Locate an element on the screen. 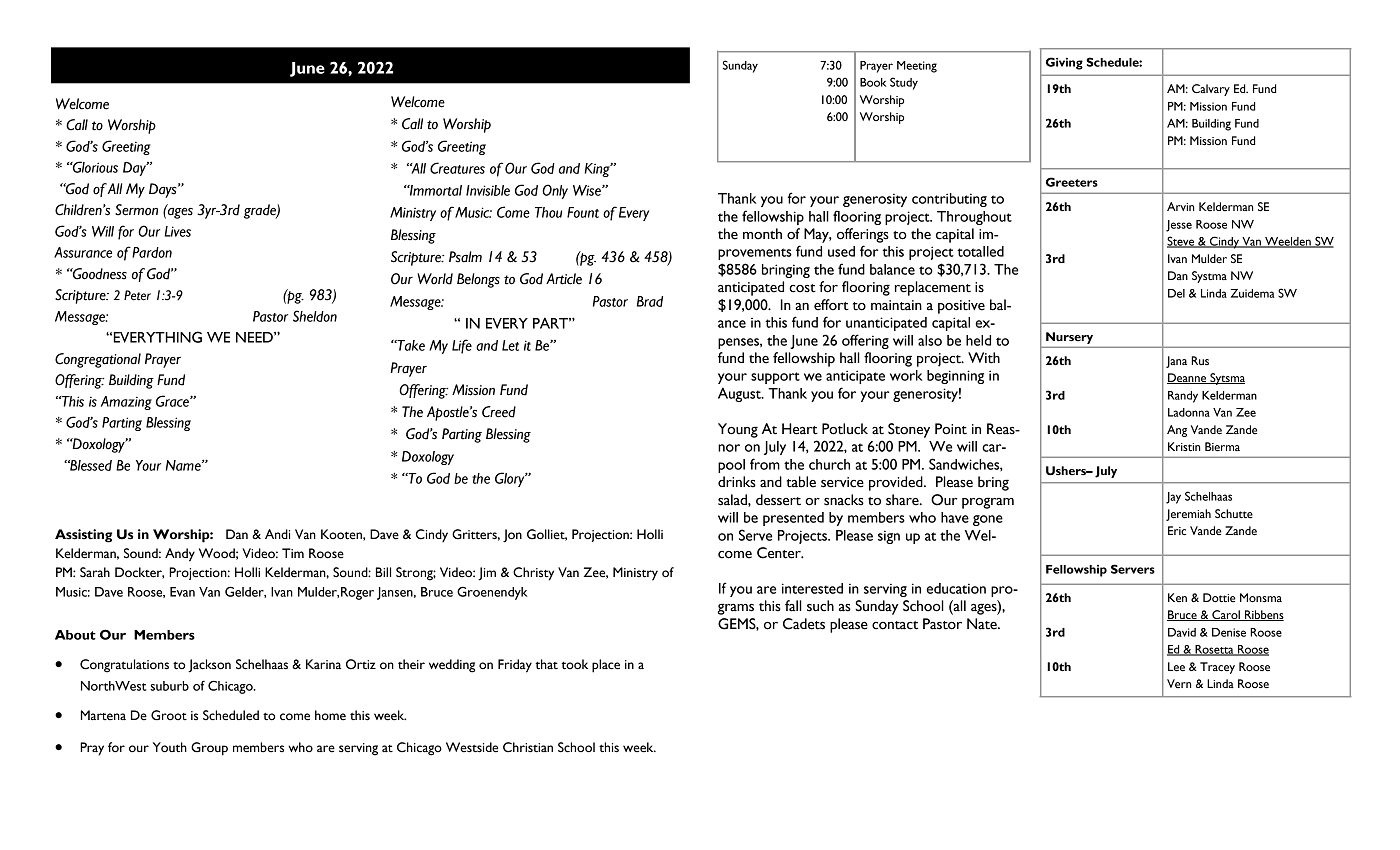  Andi is located at coordinates (277, 534).
